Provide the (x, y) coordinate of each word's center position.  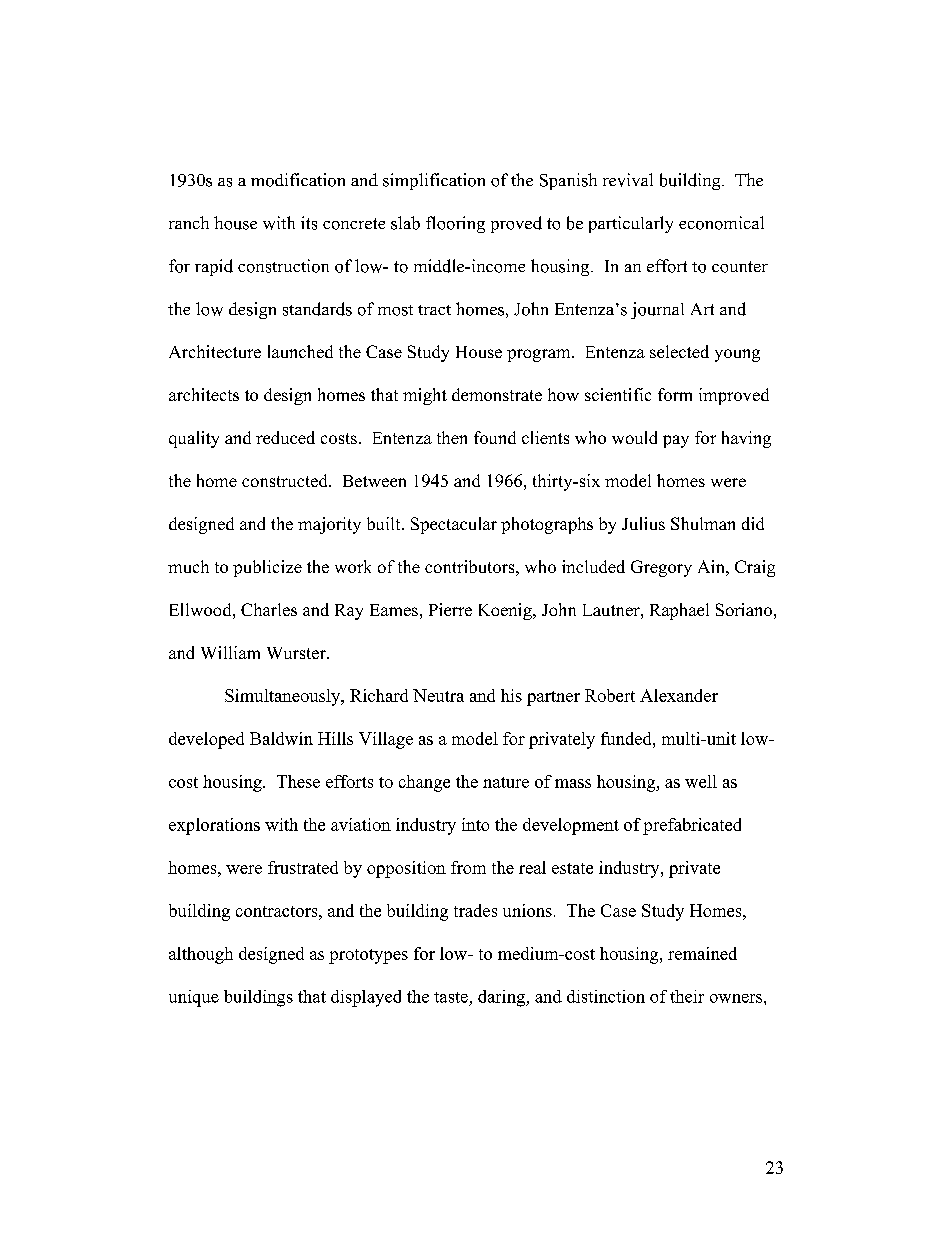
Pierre (450, 609)
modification (298, 180)
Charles (269, 609)
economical (721, 223)
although (201, 955)
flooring (455, 224)
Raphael (679, 611)
